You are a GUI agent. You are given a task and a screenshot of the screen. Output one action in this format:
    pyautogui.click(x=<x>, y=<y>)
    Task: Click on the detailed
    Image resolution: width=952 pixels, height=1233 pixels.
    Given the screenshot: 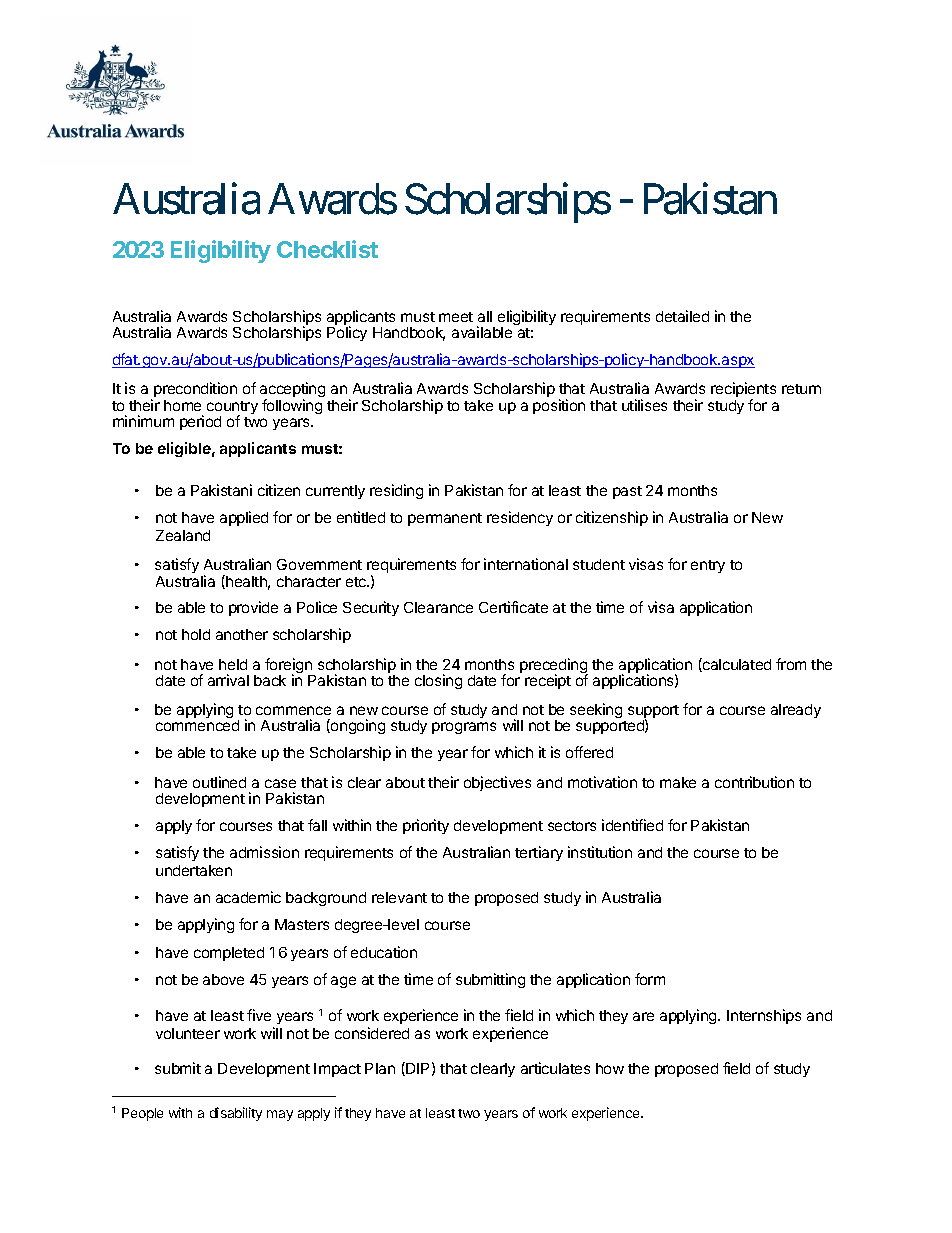 What is the action you would take?
    pyautogui.click(x=682, y=316)
